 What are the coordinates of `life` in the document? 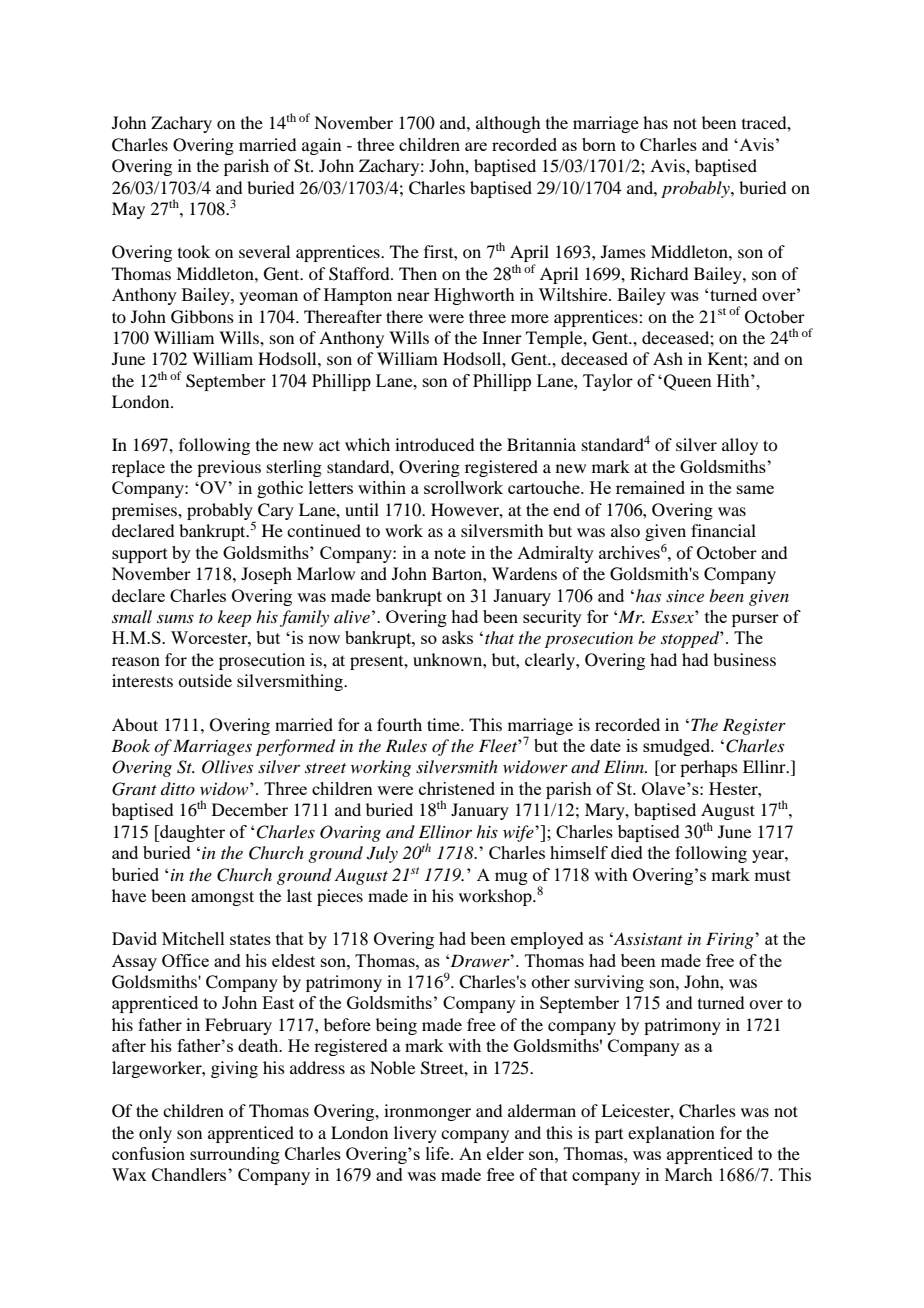 It's located at (439, 1153).
